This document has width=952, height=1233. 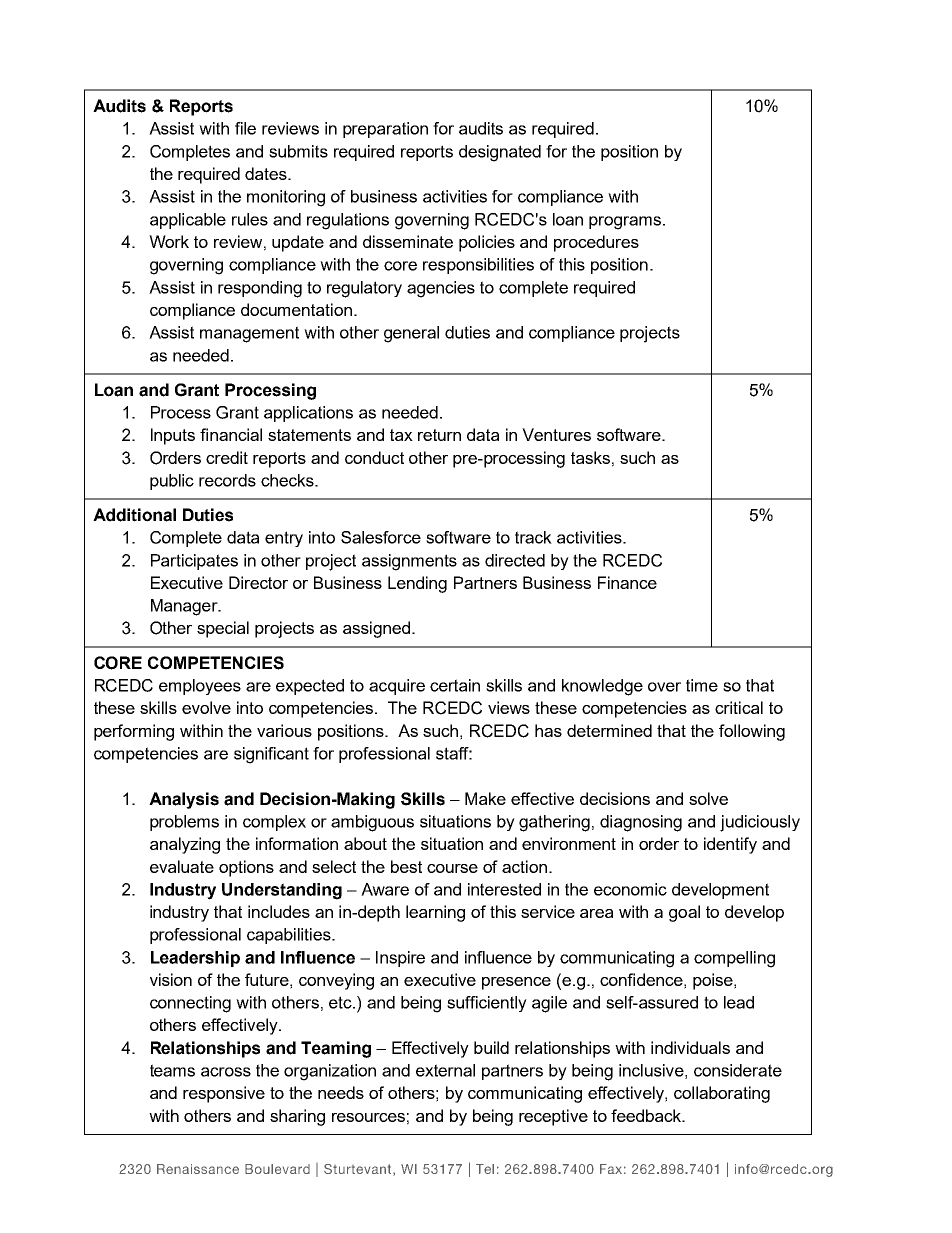 What do you see at coordinates (223, 629) in the document?
I see `special` at bounding box center [223, 629].
